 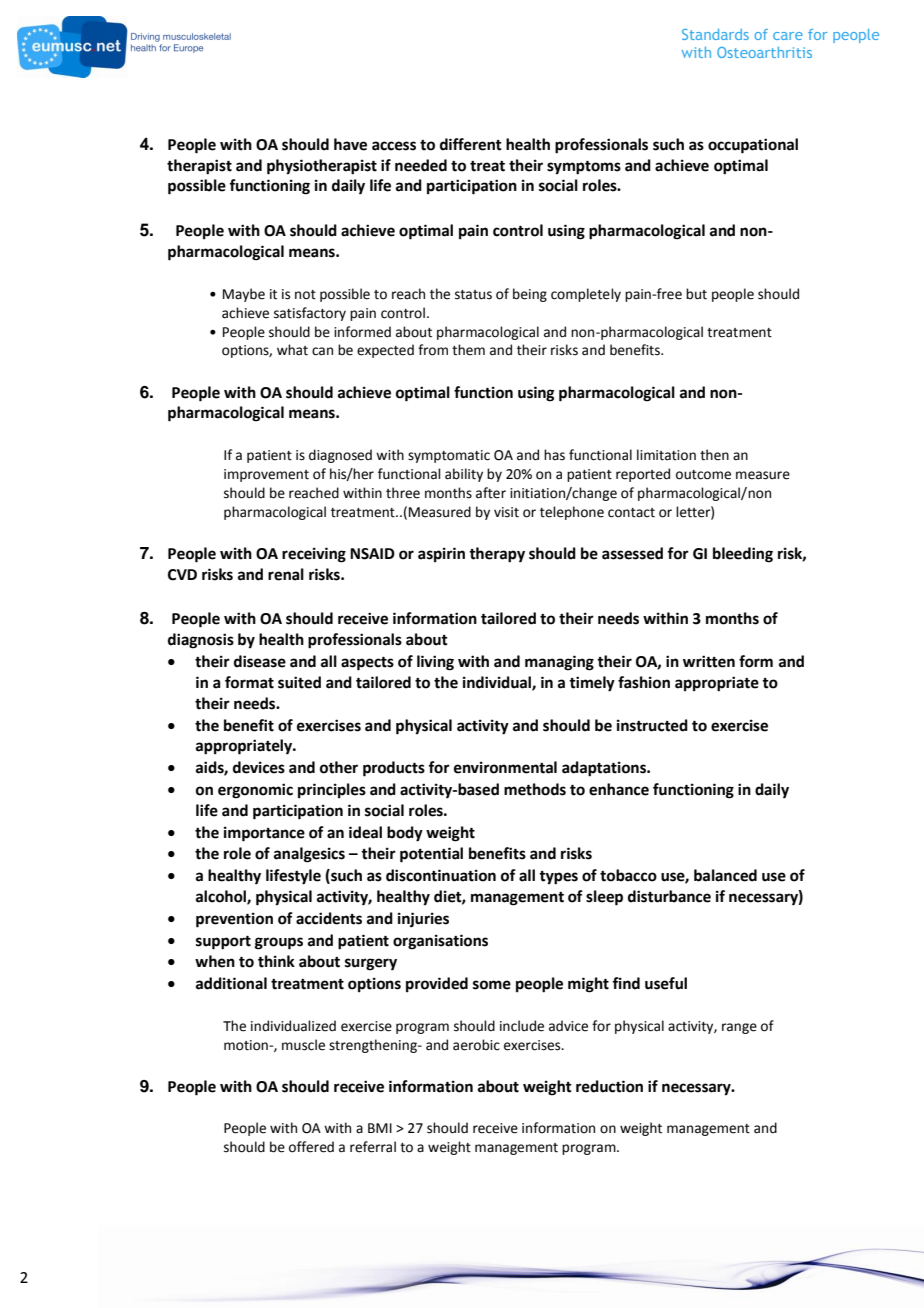 I want to click on bleeding, so click(x=743, y=555).
